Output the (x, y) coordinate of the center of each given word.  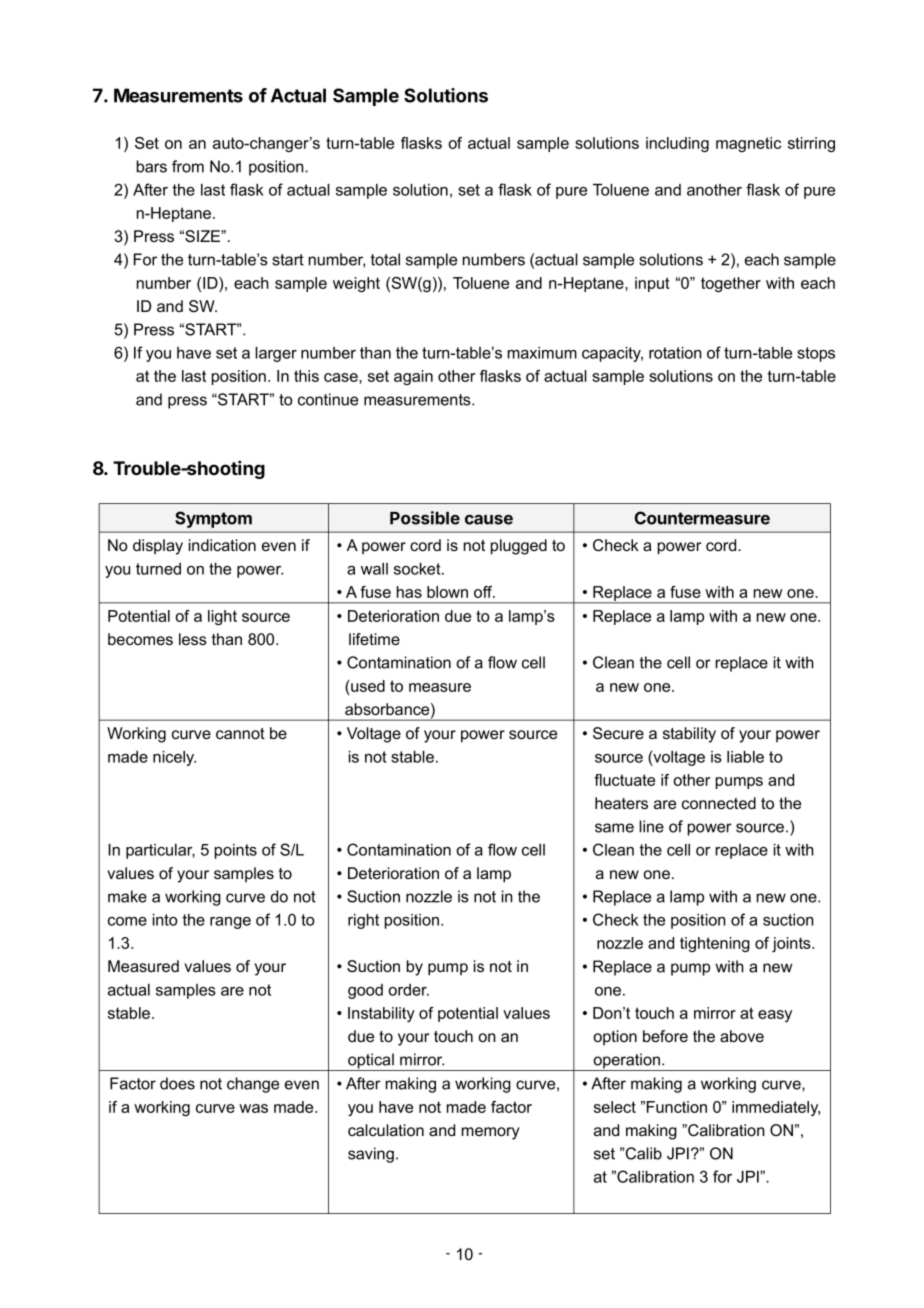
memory (491, 1133)
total (385, 259)
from (188, 166)
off (484, 592)
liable (745, 757)
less (193, 639)
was (253, 1108)
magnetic (748, 144)
